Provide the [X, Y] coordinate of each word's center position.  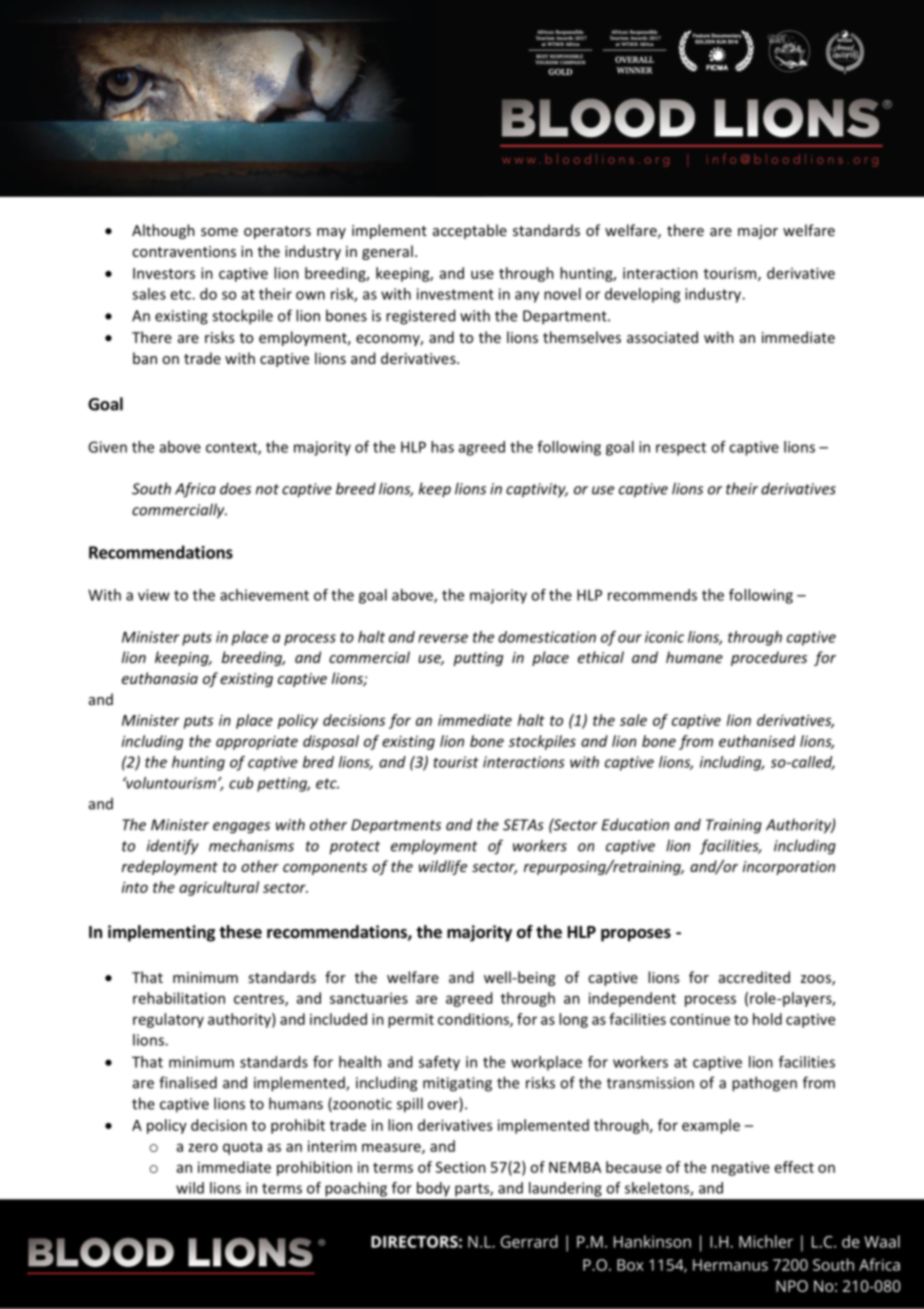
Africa [195, 490]
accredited [754, 977]
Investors [164, 273]
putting [478, 659]
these [240, 932]
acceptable [470, 231]
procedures [769, 658]
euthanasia [160, 678]
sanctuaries [369, 998]
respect [681, 449]
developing [642, 295]
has [442, 447]
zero [203, 1147]
